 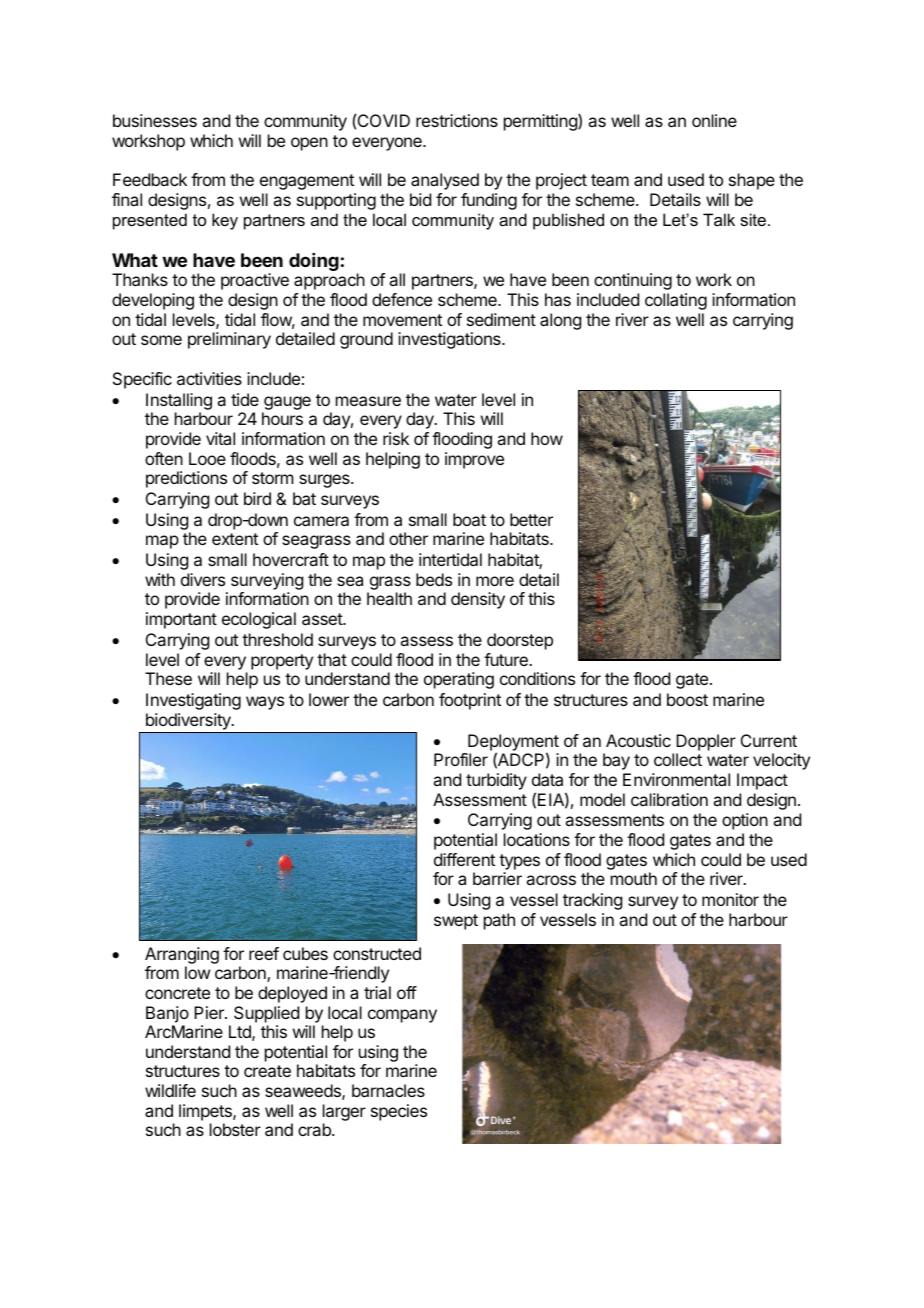 What do you see at coordinates (155, 120) in the image?
I see `businesses` at bounding box center [155, 120].
